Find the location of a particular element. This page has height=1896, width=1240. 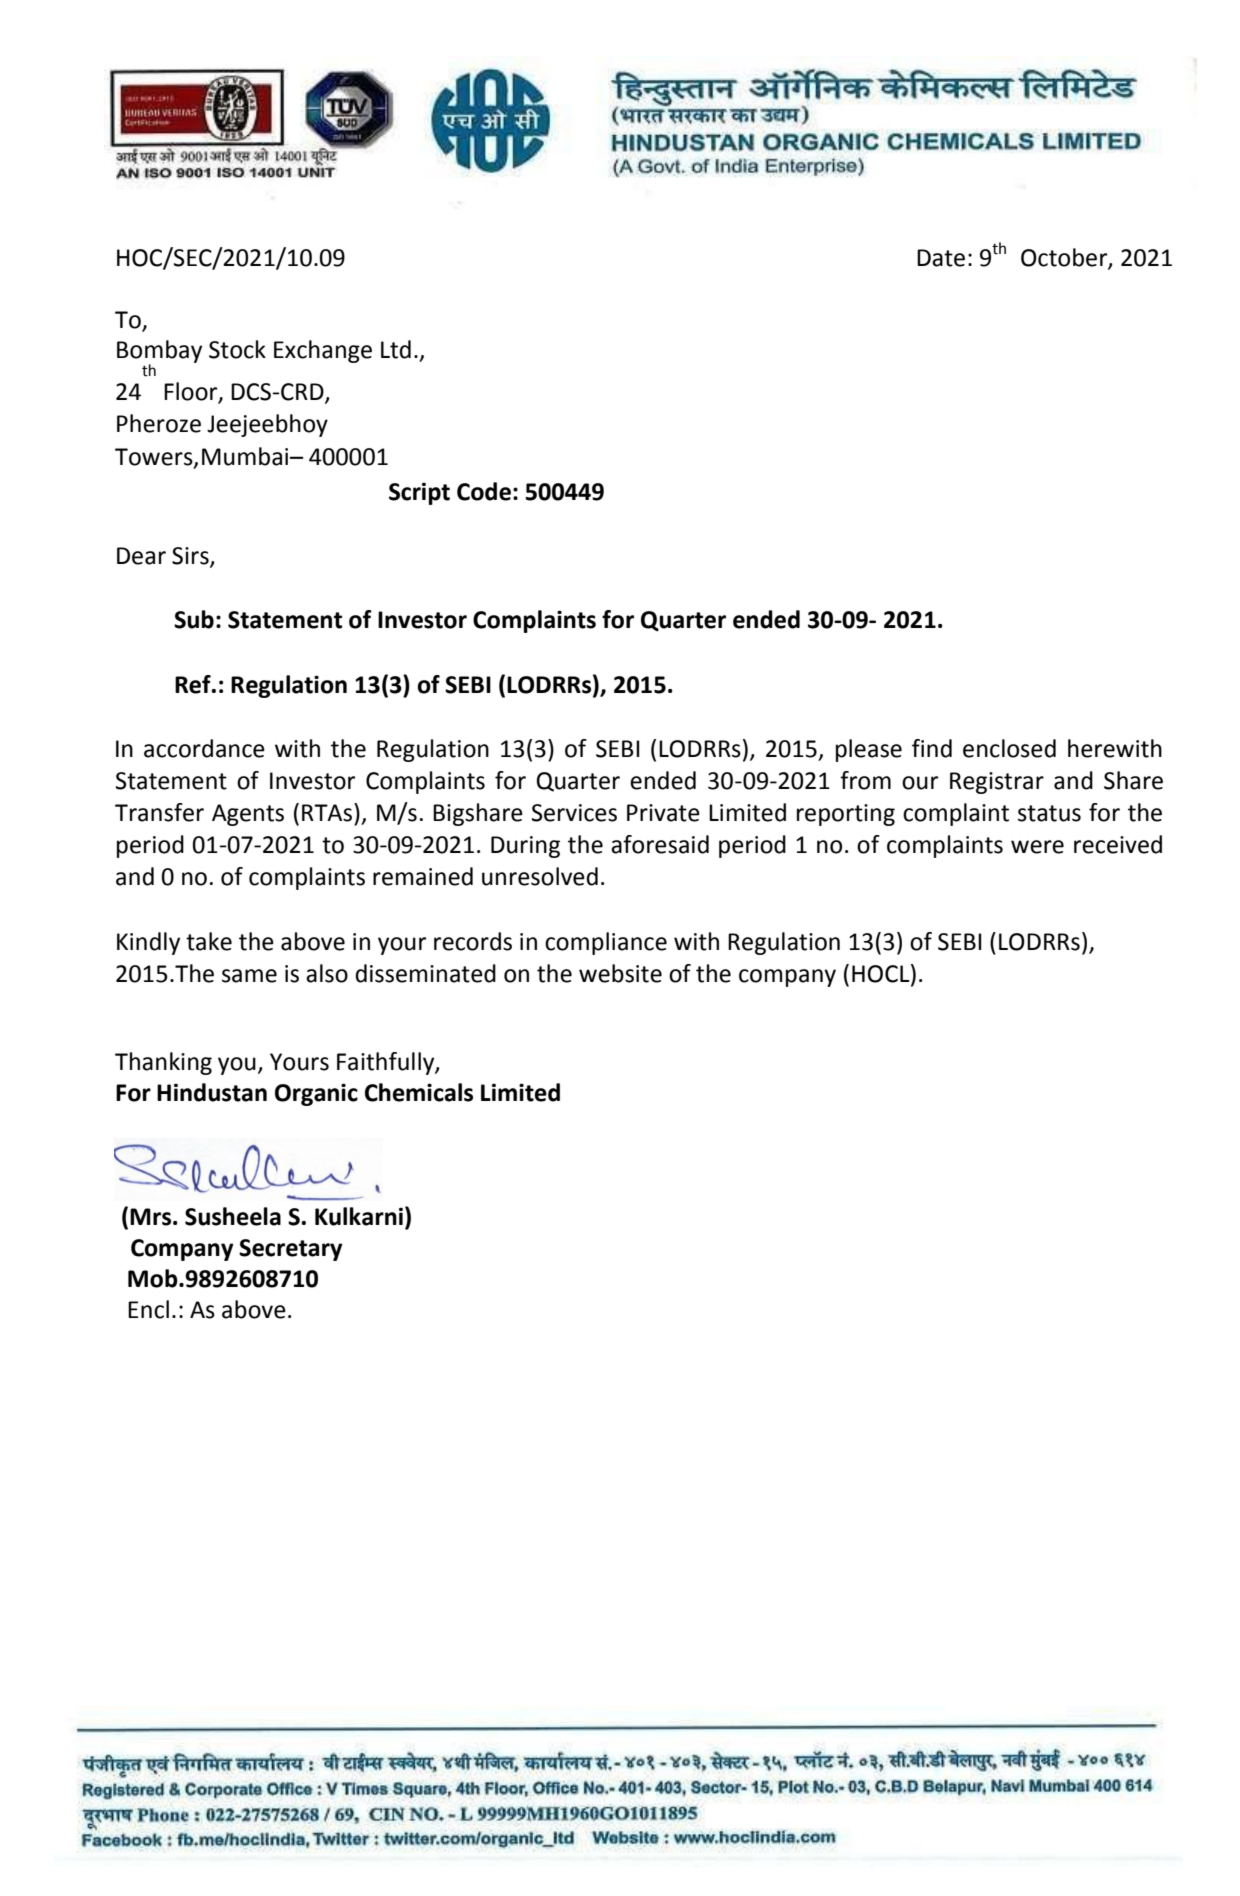

Stock is located at coordinates (237, 349).
